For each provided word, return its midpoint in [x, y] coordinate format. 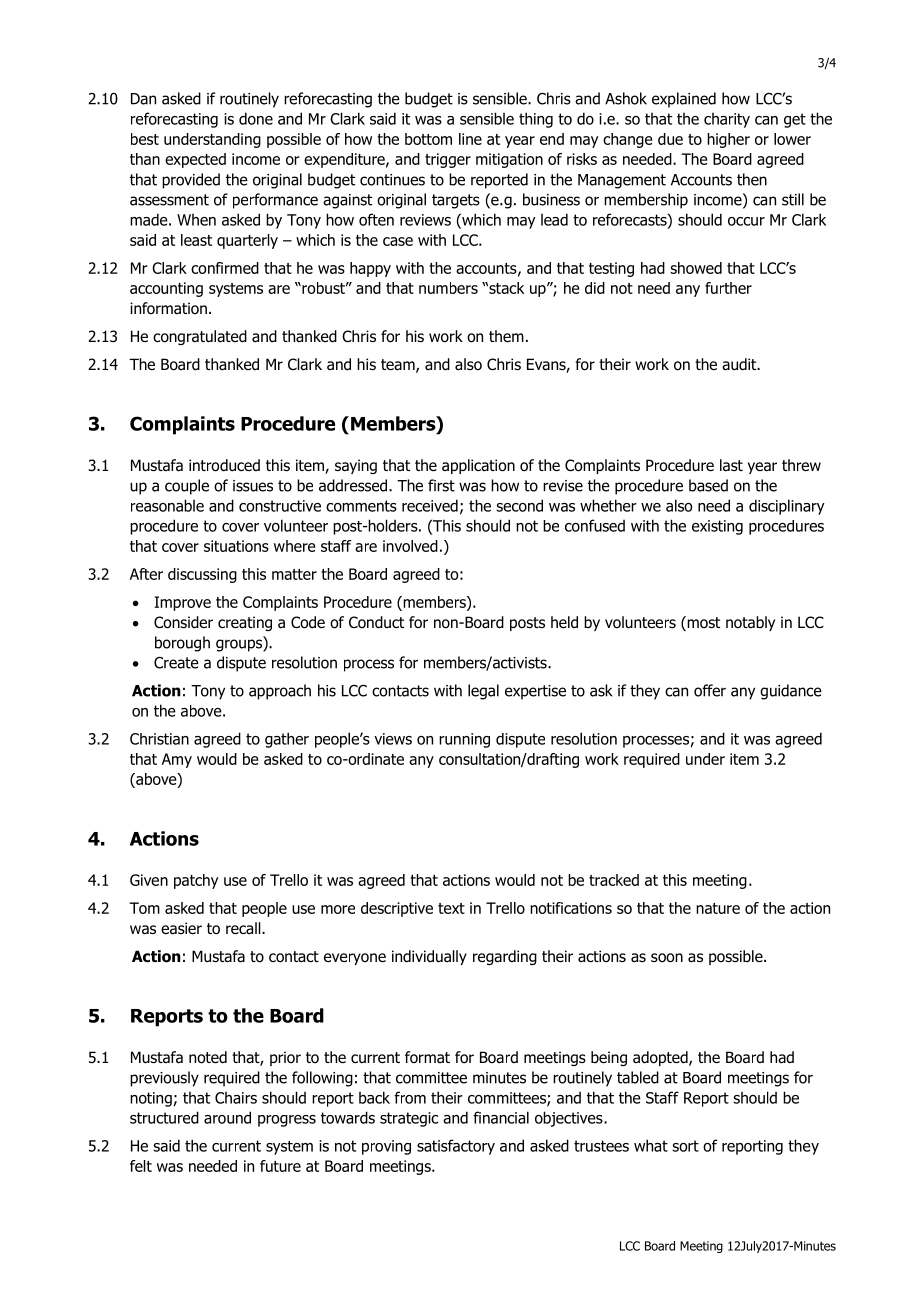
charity [727, 120]
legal [483, 692]
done [256, 118]
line [470, 139]
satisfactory [456, 1147]
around [227, 1117]
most [702, 623]
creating [245, 623]
